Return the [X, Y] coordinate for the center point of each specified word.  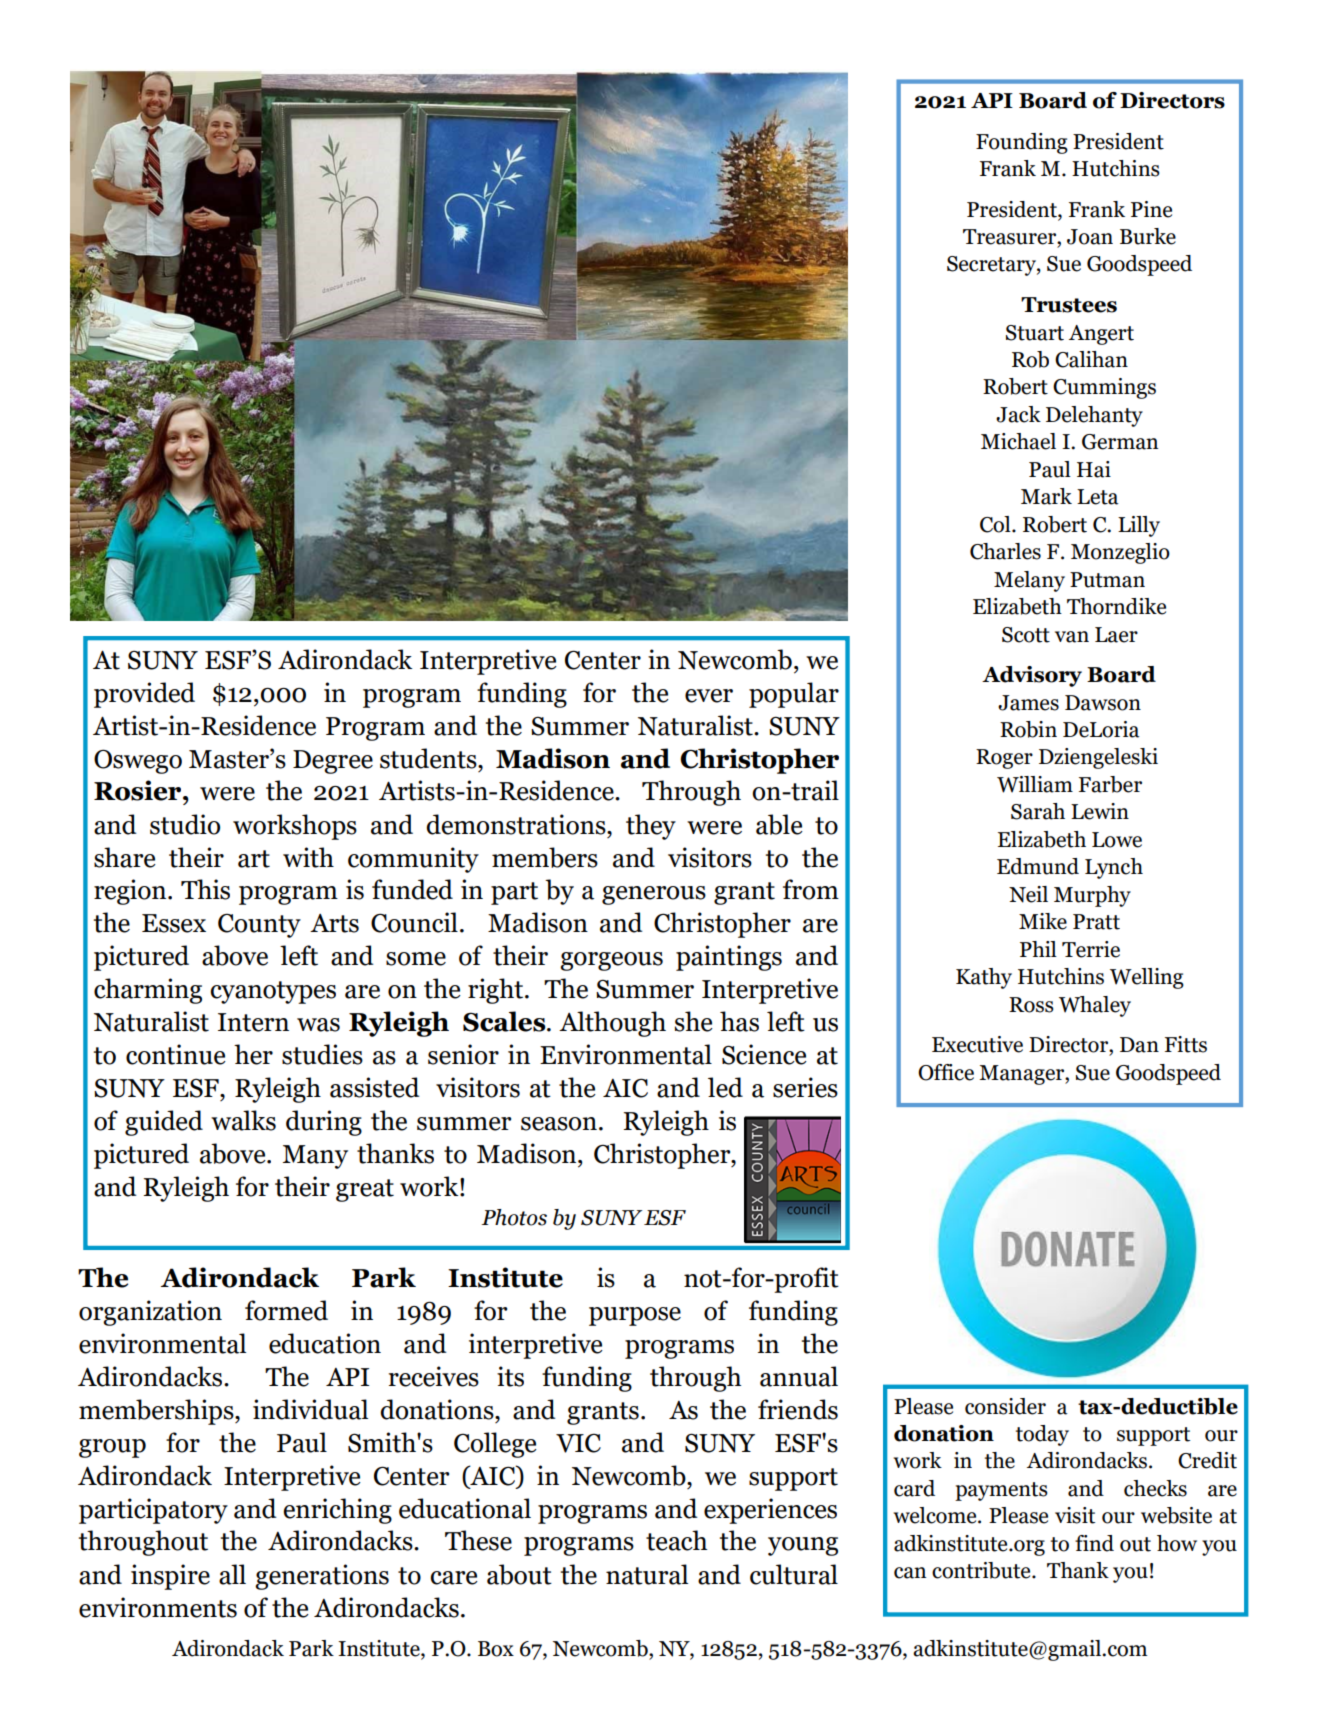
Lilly [1139, 526]
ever [709, 696]
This [205, 889]
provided [144, 695]
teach [676, 1540]
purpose [635, 1316]
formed [286, 1310]
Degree [333, 762]
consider [1005, 1406]
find [1094, 1543]
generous [654, 895]
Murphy [1092, 896]
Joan [1090, 237]
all [232, 1574]
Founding [1022, 143]
